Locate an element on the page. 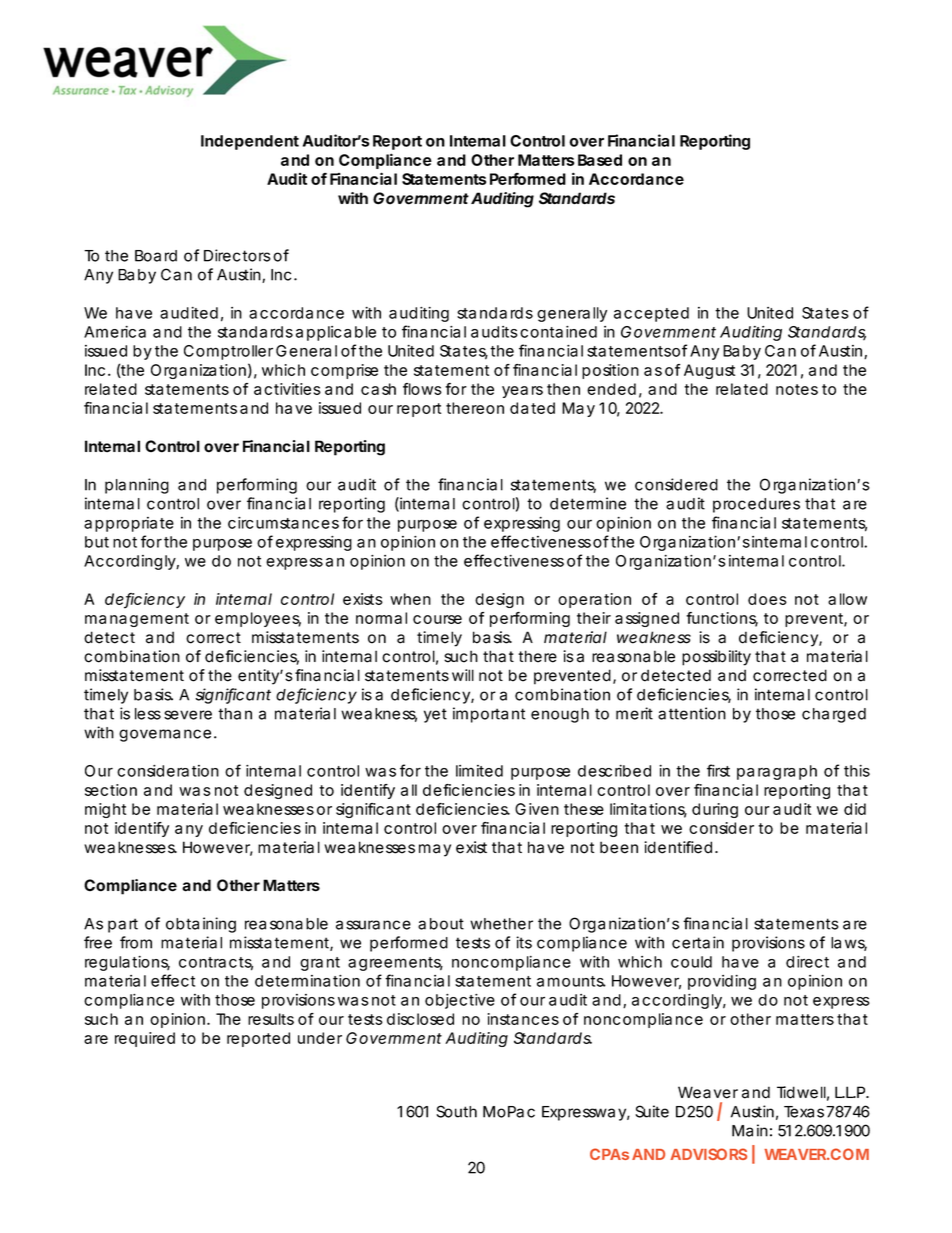 The height and width of the page is (1233, 952). possibility is located at coordinates (716, 658).
